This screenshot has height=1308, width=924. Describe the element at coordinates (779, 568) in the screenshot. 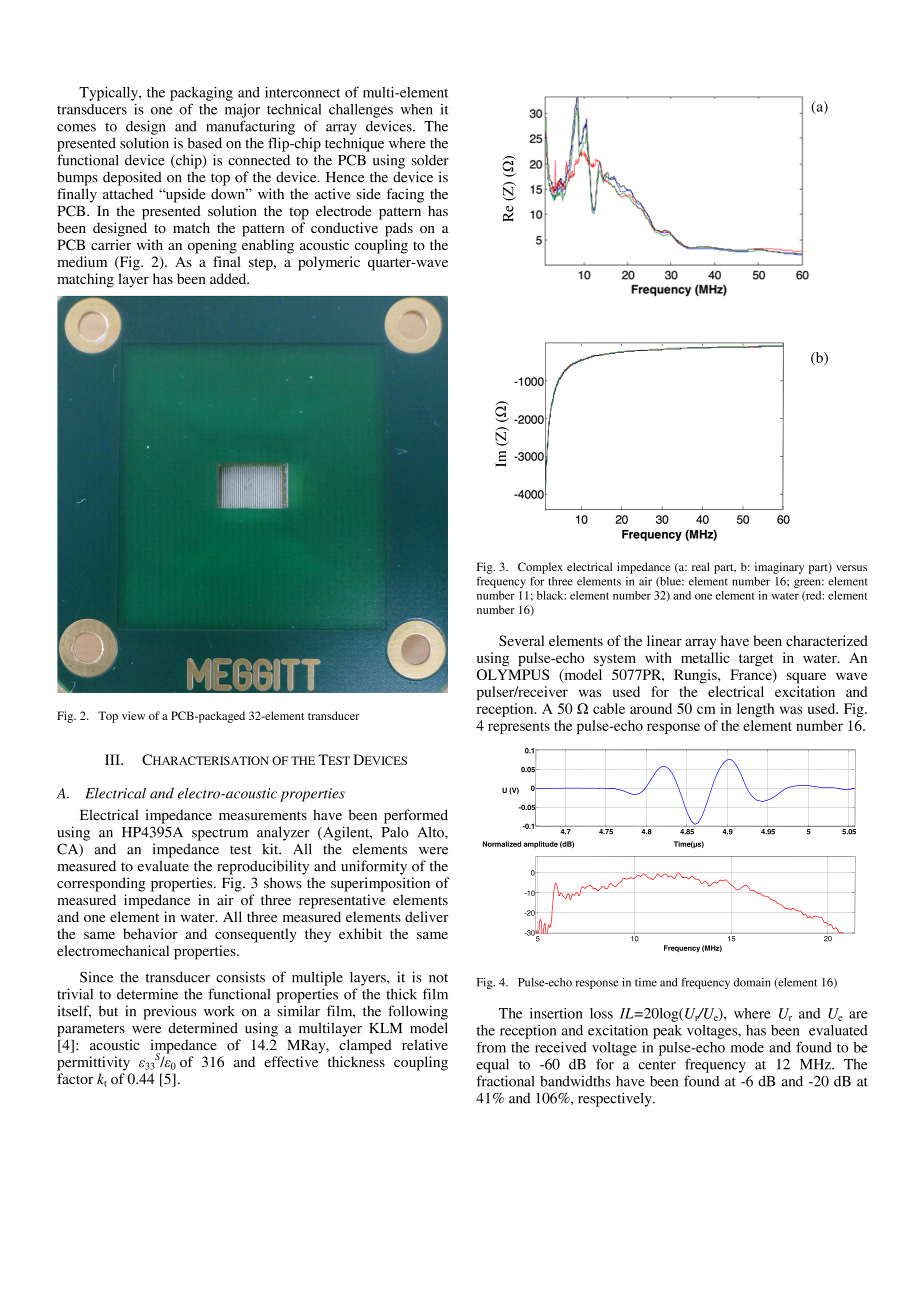

I see `imaginary` at that location.
